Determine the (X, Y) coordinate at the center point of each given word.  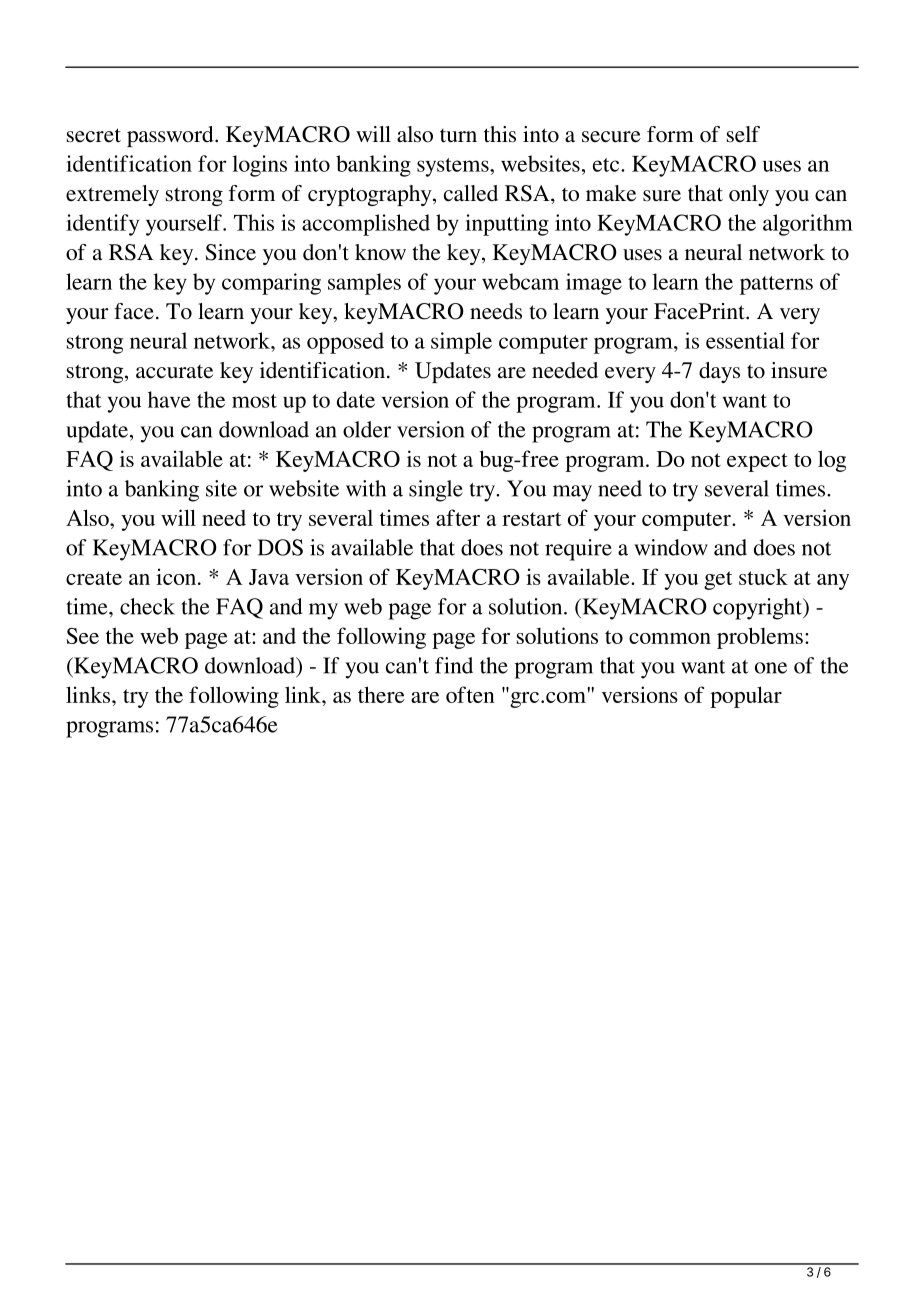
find (454, 665)
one (771, 668)
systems (454, 167)
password (171, 136)
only (749, 195)
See (82, 636)
